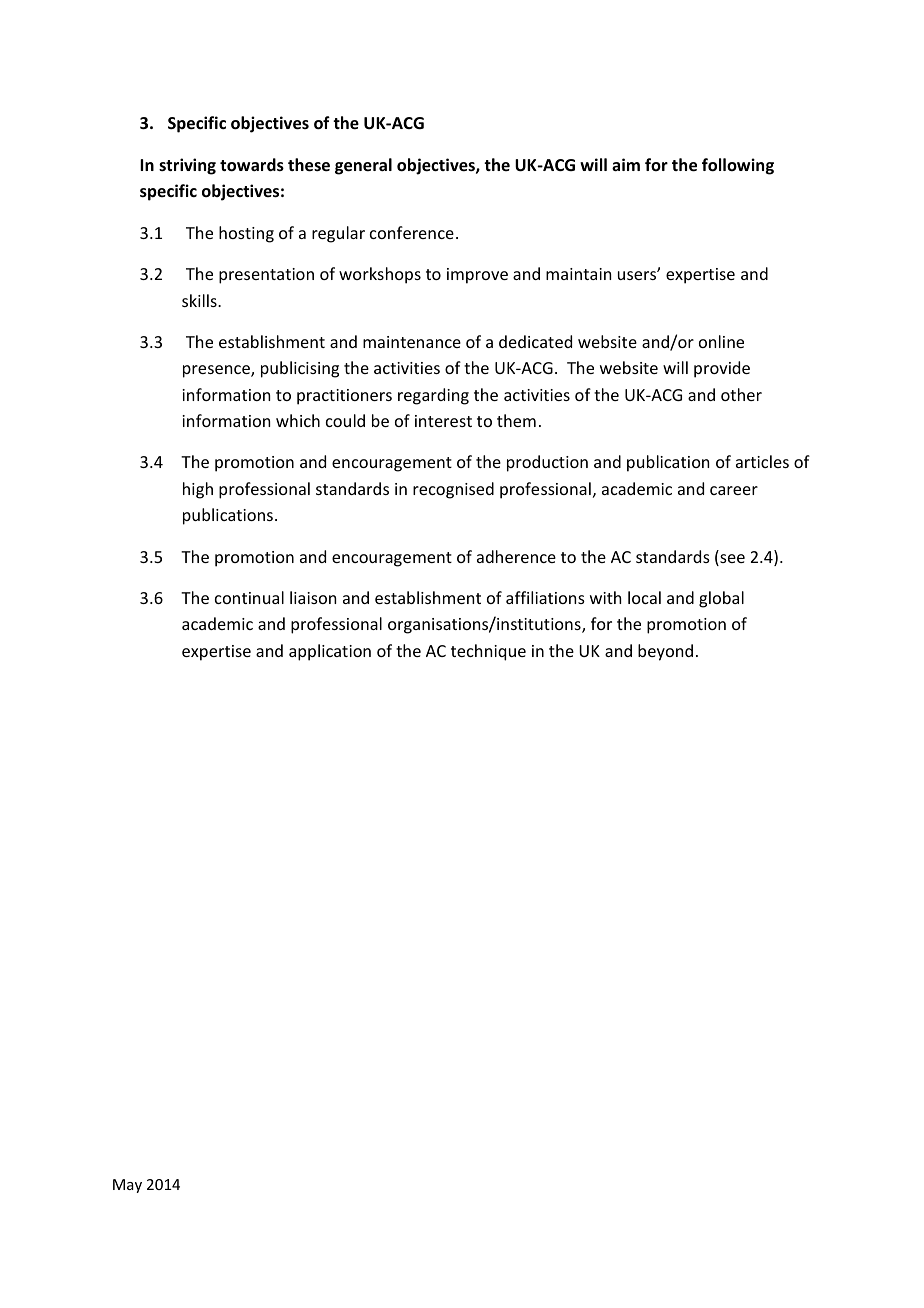 The height and width of the screenshot is (1308, 924). What do you see at coordinates (198, 490) in the screenshot?
I see `high` at bounding box center [198, 490].
